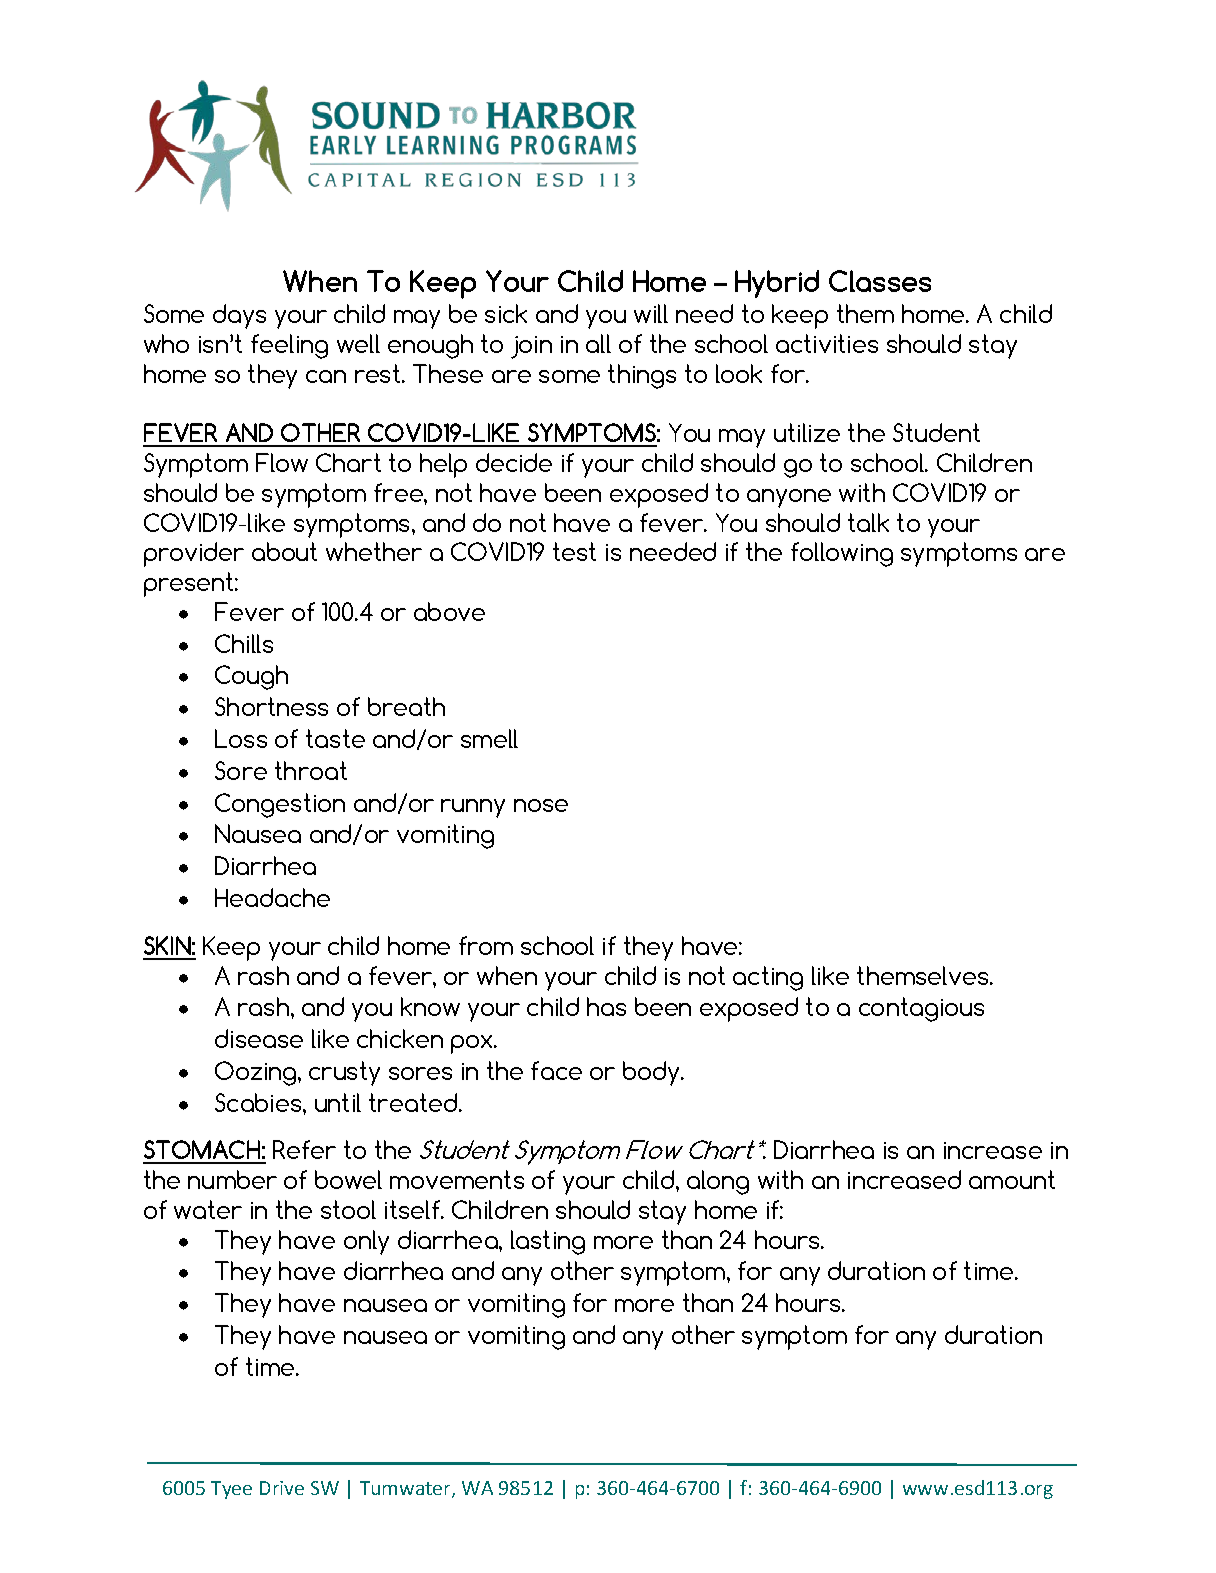 This screenshot has height=1573, width=1216. Describe the element at coordinates (541, 805) in the screenshot. I see `nose` at that location.
